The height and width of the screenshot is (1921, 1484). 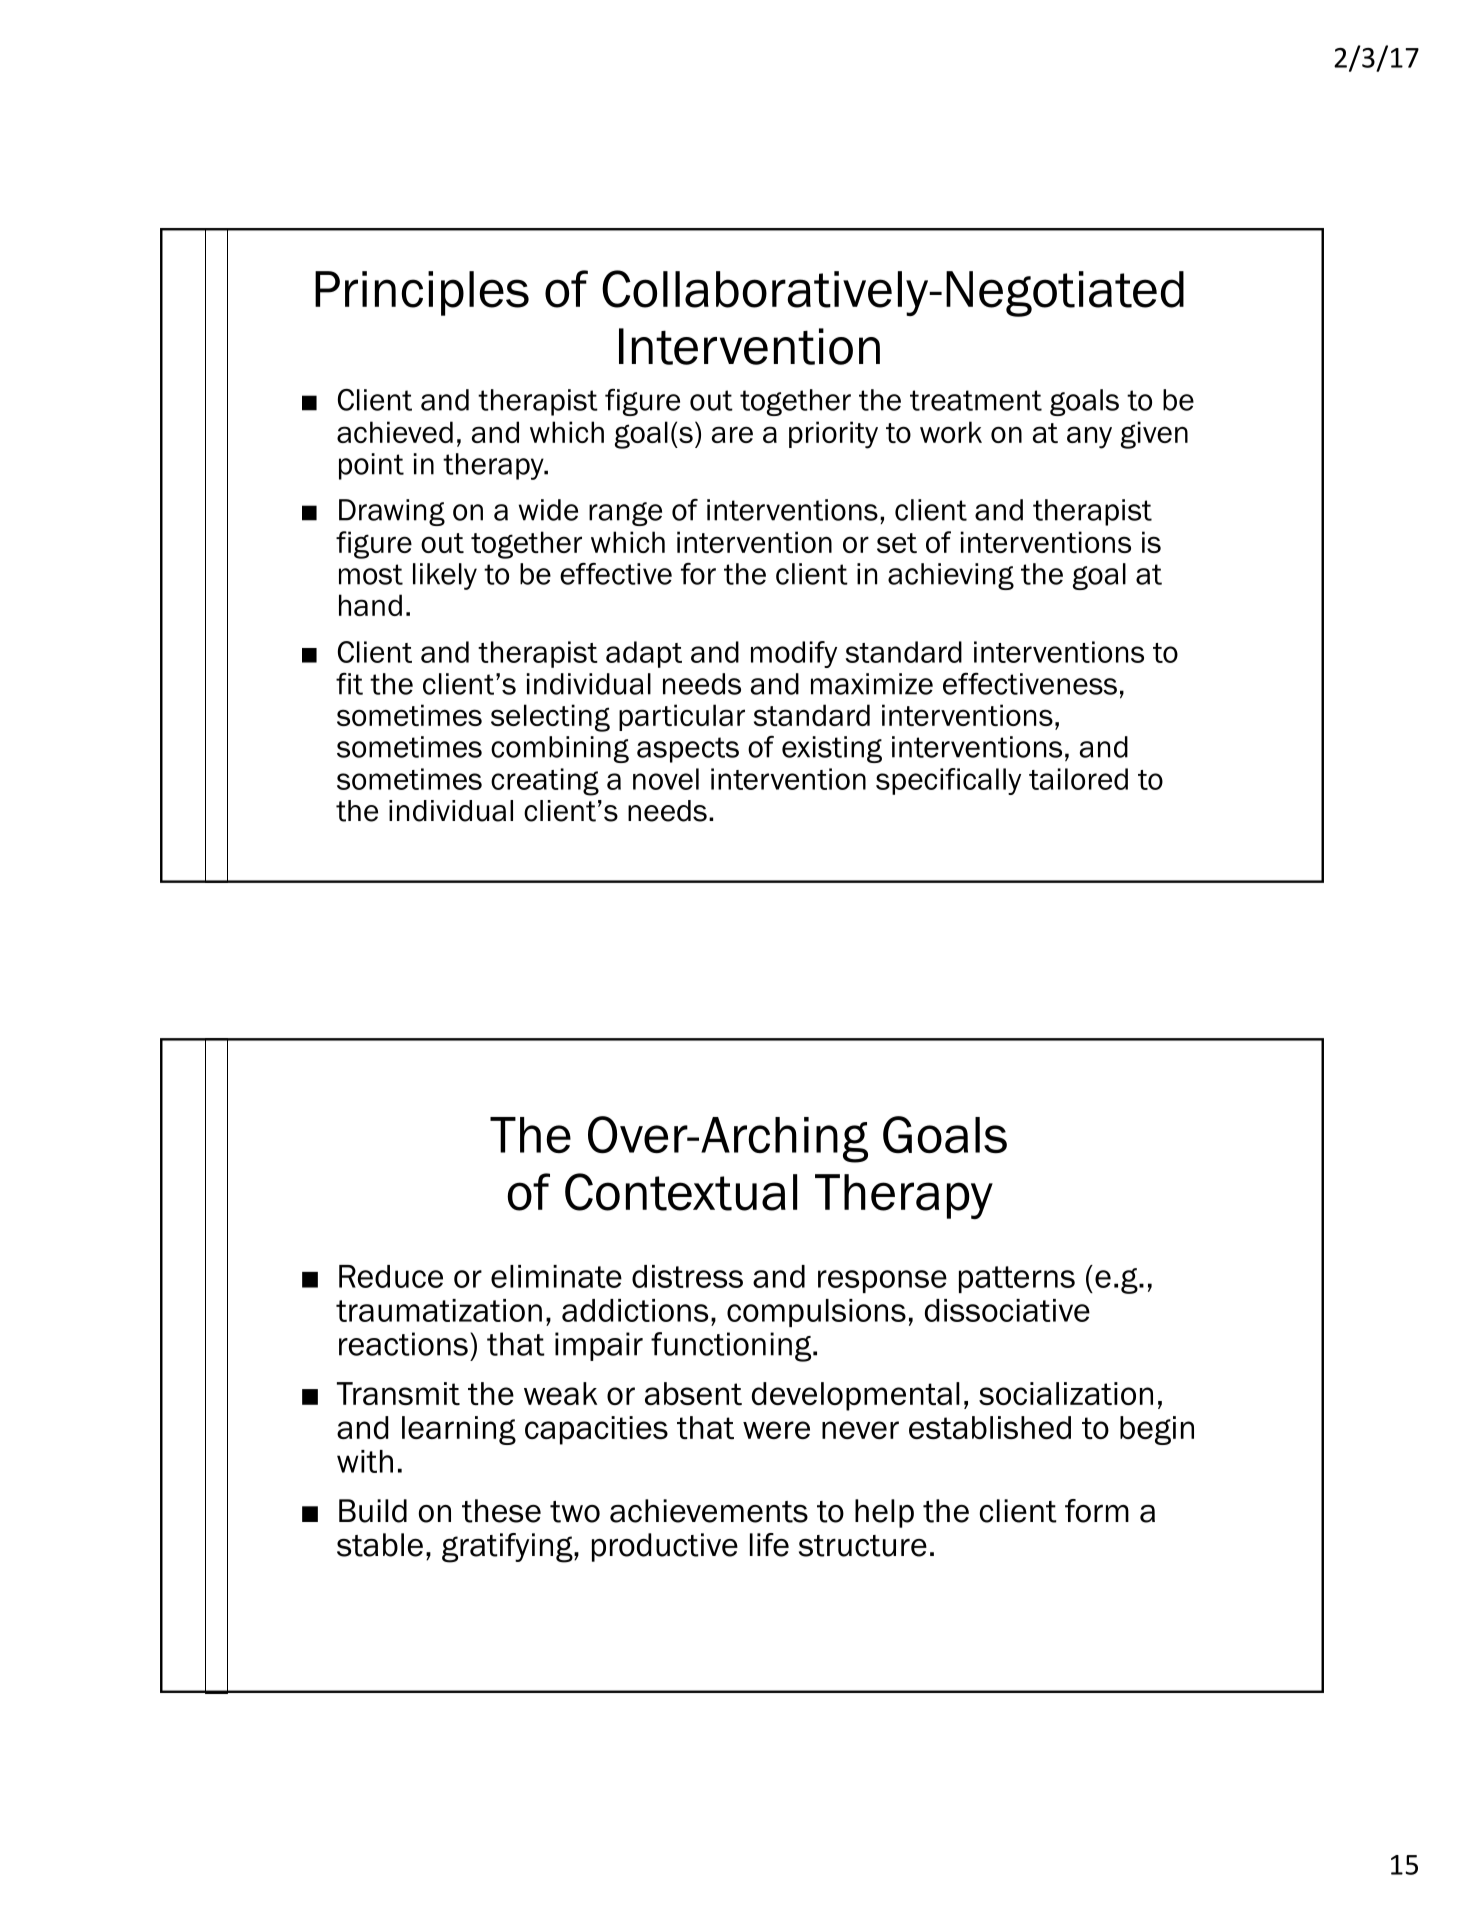 What do you see at coordinates (501, 1511) in the screenshot?
I see `these` at bounding box center [501, 1511].
